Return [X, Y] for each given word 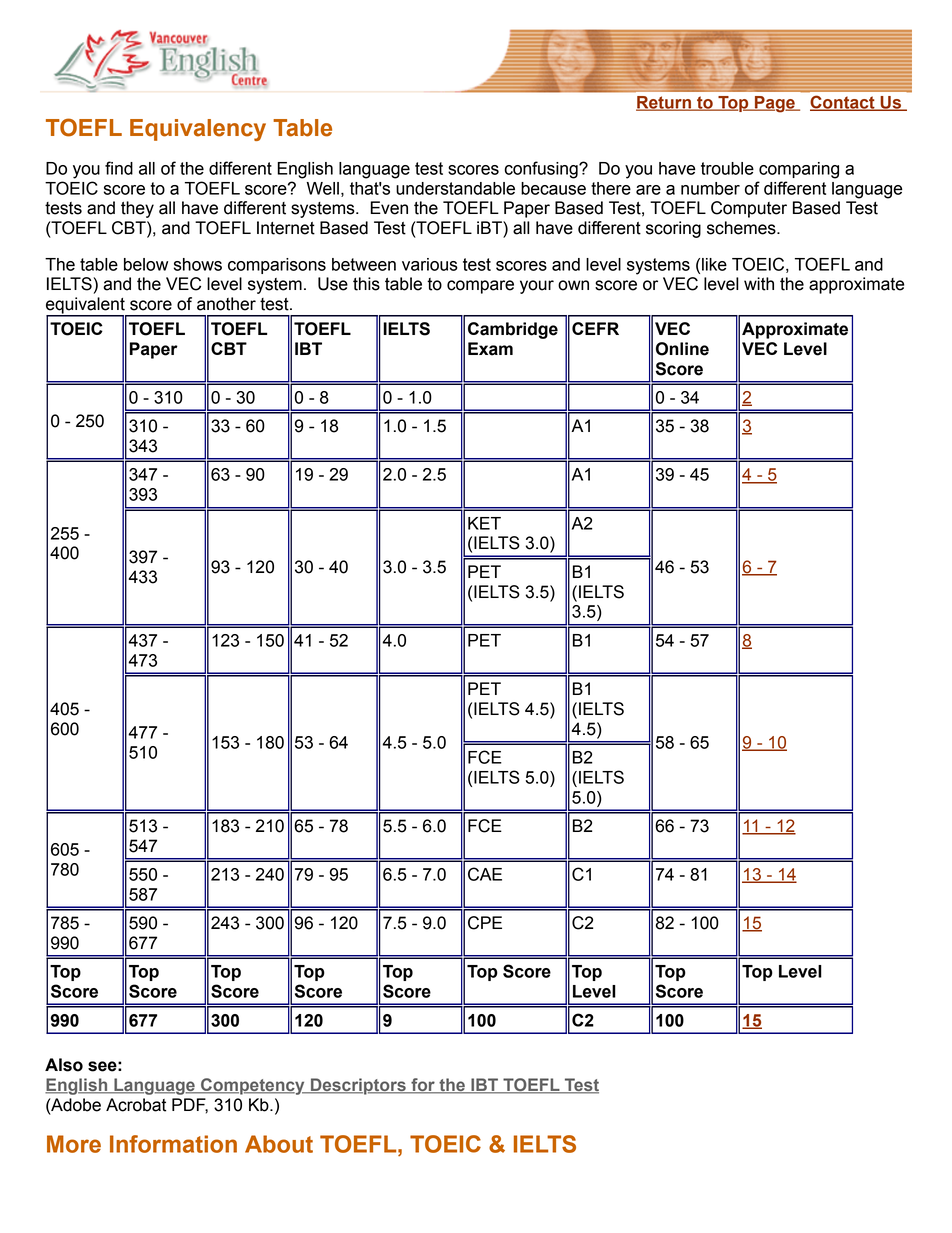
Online [682, 349]
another [226, 304]
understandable [455, 188]
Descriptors [358, 1086]
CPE [485, 923]
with [759, 284]
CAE [485, 874]
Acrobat [136, 1105]
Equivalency [198, 130]
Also [64, 1065]
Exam [490, 349]
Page [775, 104]
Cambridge [513, 330]
